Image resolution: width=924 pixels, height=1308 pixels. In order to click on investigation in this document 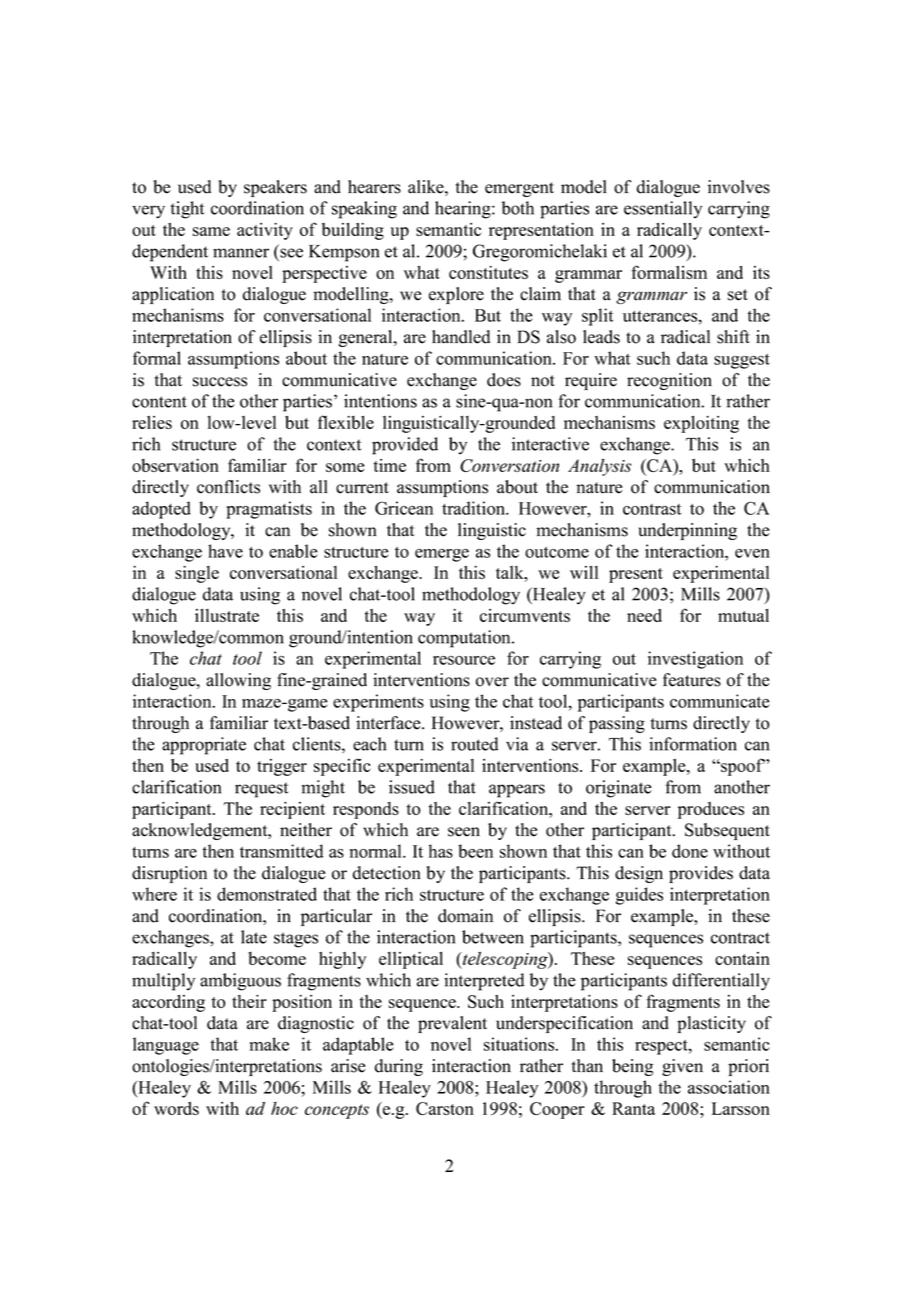, I will do `click(695, 660)`.
